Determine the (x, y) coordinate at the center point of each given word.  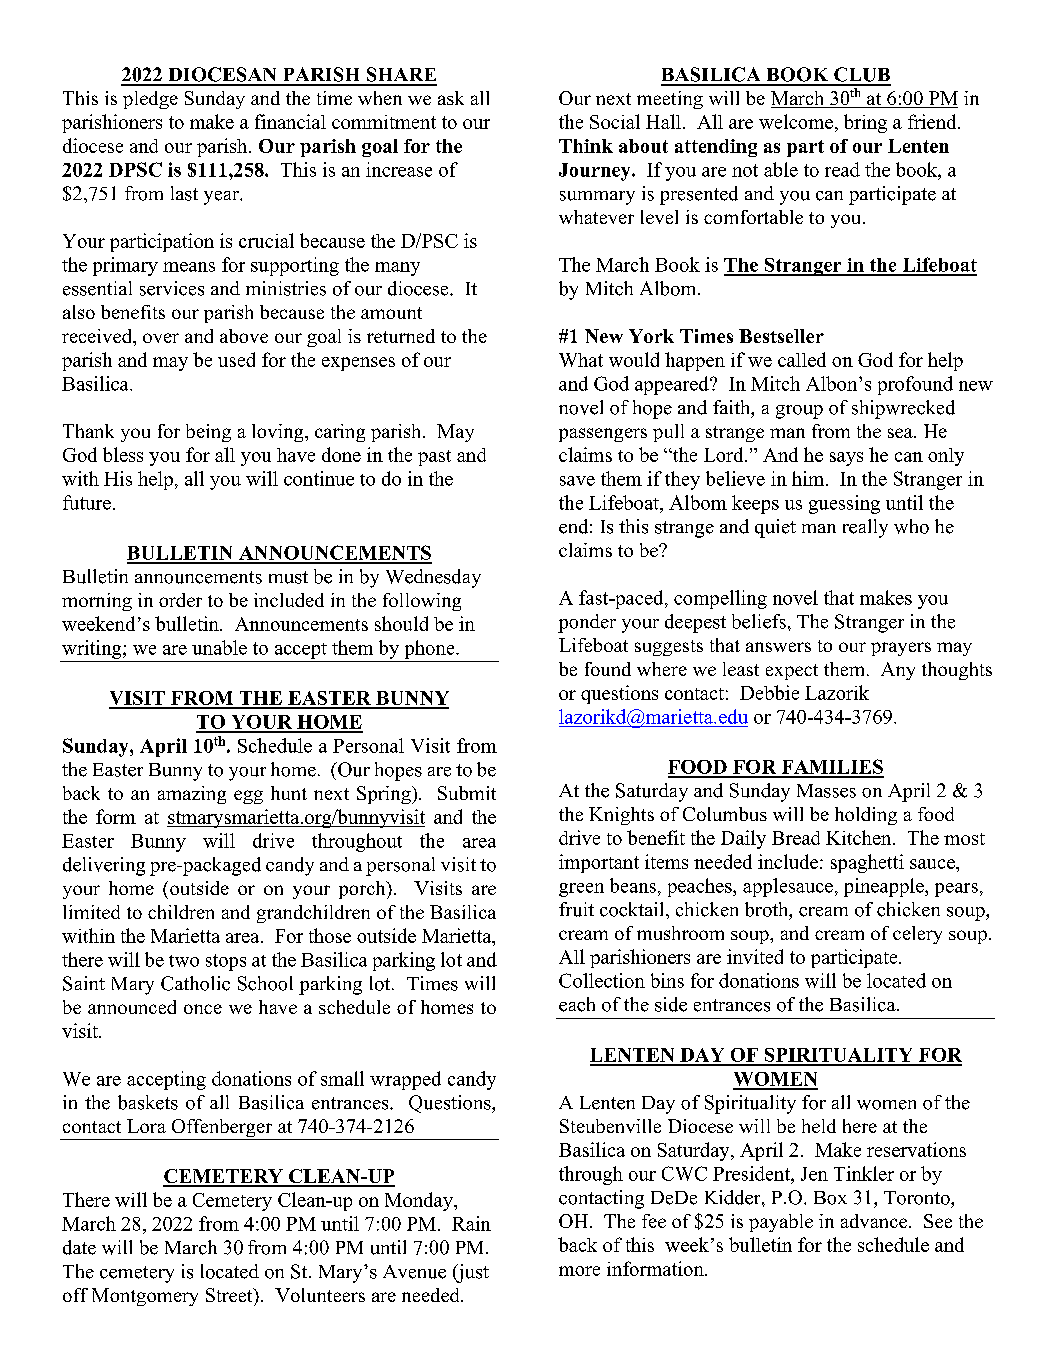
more (579, 1271)
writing (93, 649)
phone (431, 649)
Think (586, 146)
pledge (150, 100)
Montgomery (145, 1297)
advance (874, 1221)
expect (792, 672)
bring (865, 123)
